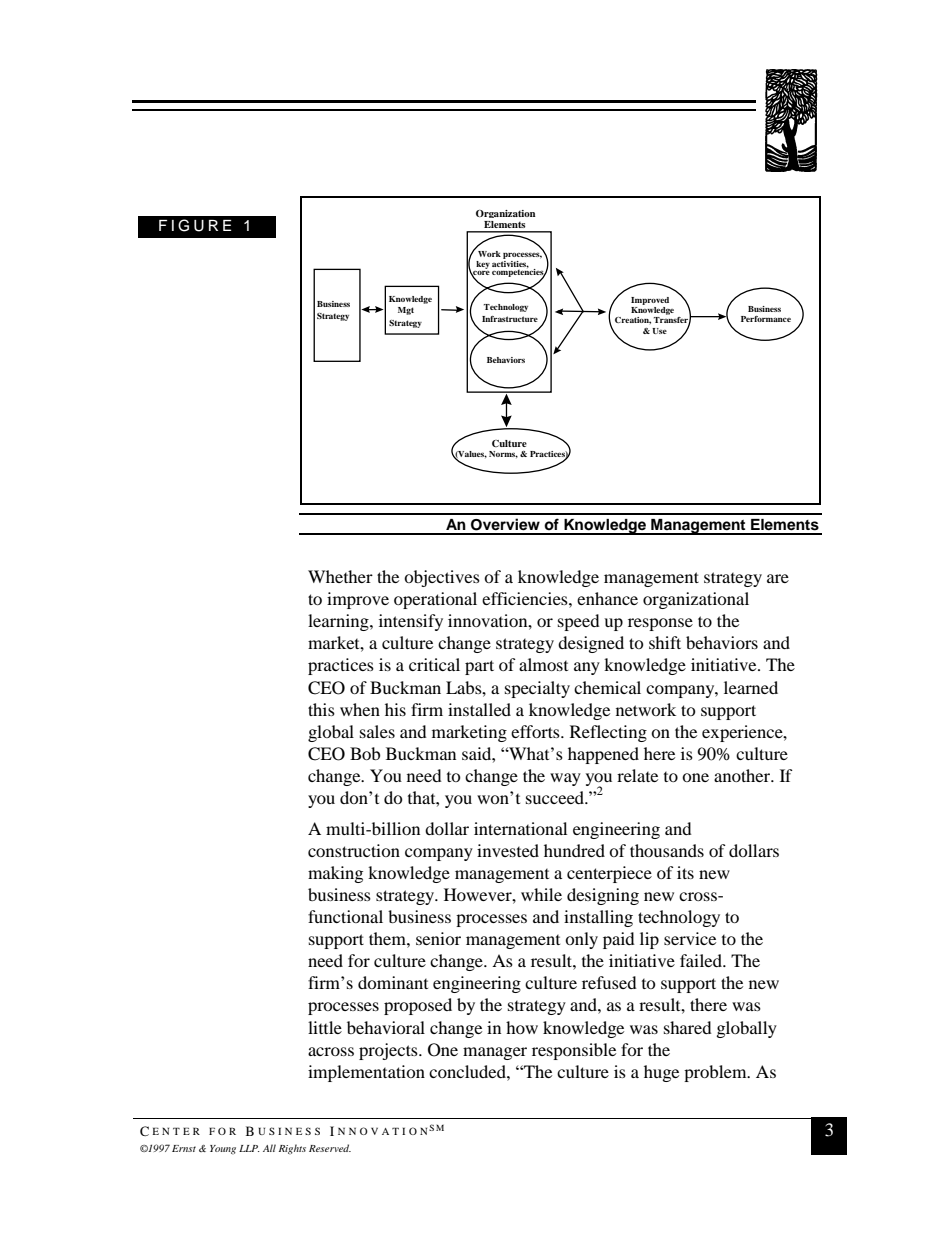 Image resolution: width=952 pixels, height=1233 pixels. What do you see at coordinates (660, 624) in the screenshot?
I see `response` at bounding box center [660, 624].
